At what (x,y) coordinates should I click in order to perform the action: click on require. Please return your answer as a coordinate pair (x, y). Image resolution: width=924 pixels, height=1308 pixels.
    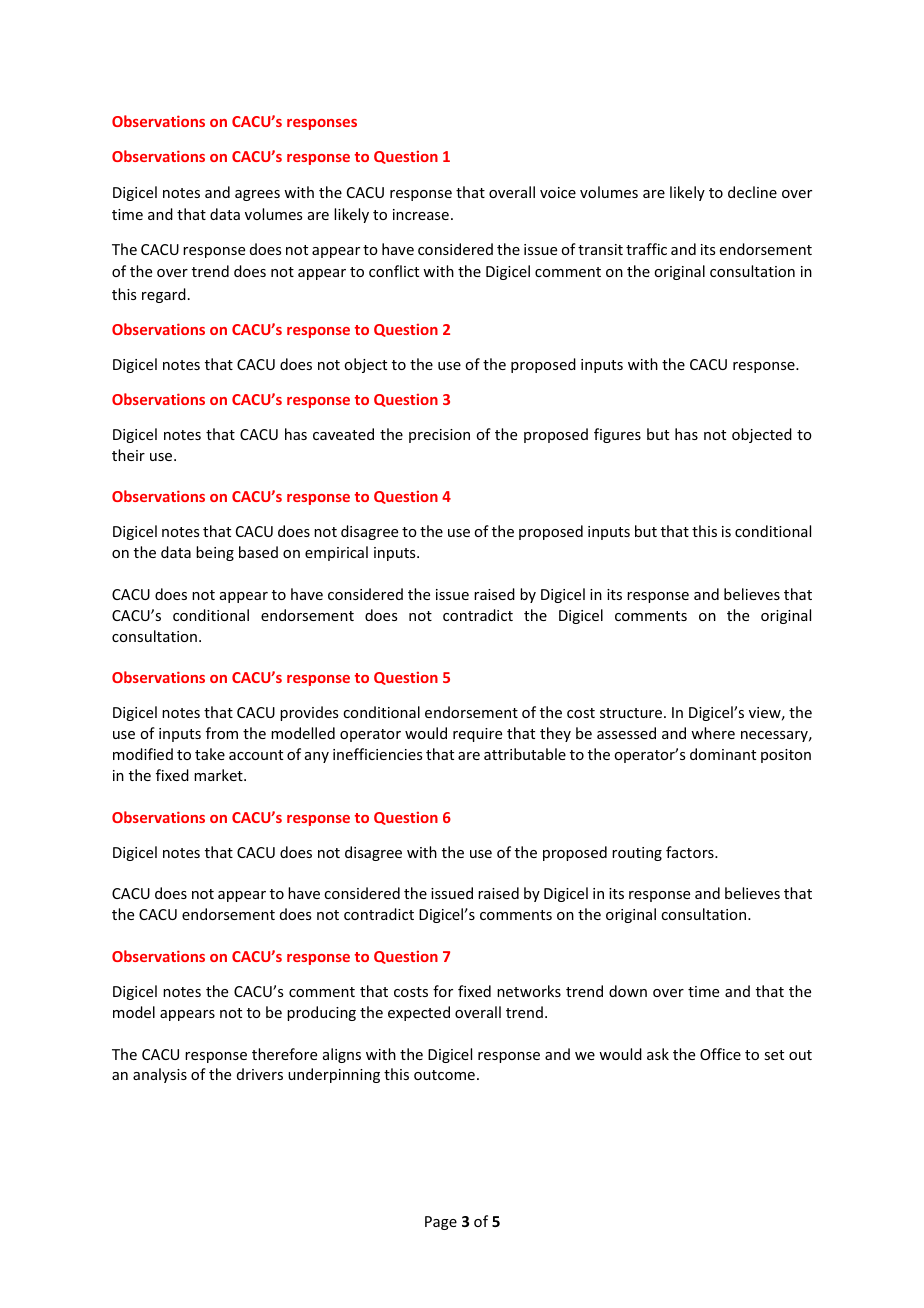
    Looking at the image, I should click on (477, 735).
